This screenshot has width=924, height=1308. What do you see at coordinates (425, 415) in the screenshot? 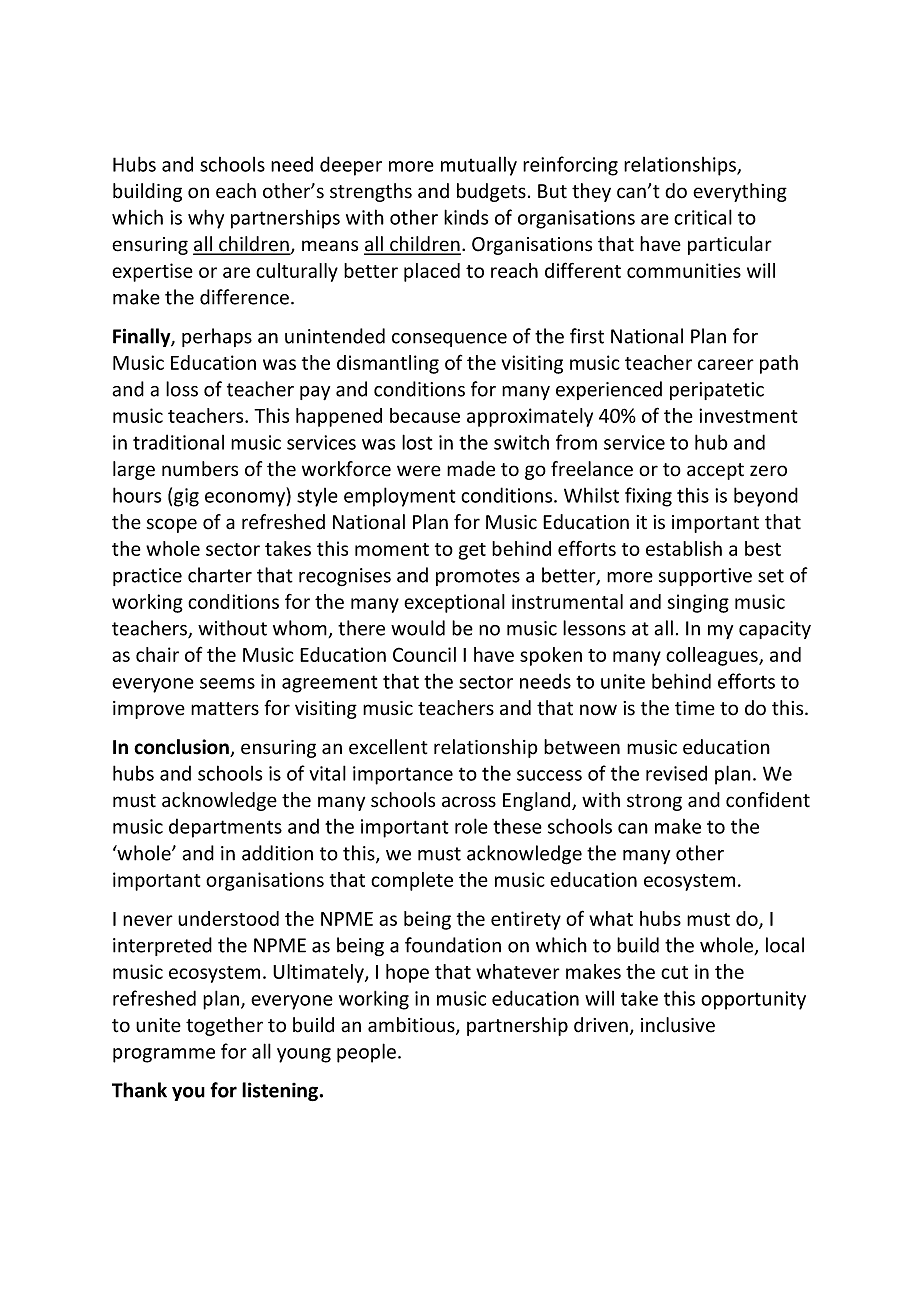
I see `because` at bounding box center [425, 415].
